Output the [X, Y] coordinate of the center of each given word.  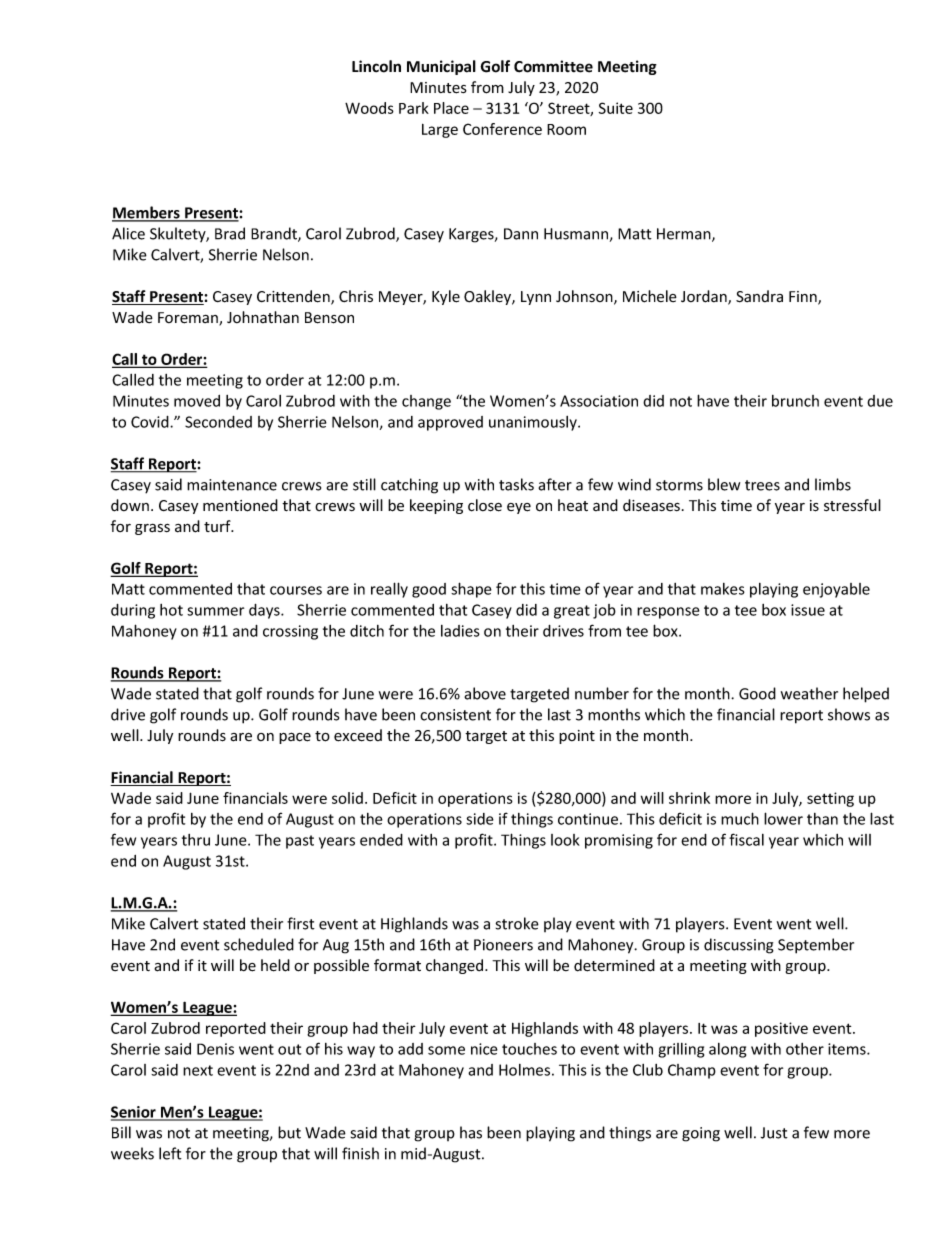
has [471, 1132]
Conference [502, 129]
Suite [616, 108]
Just [774, 1133]
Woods [369, 108]
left [170, 1153]
